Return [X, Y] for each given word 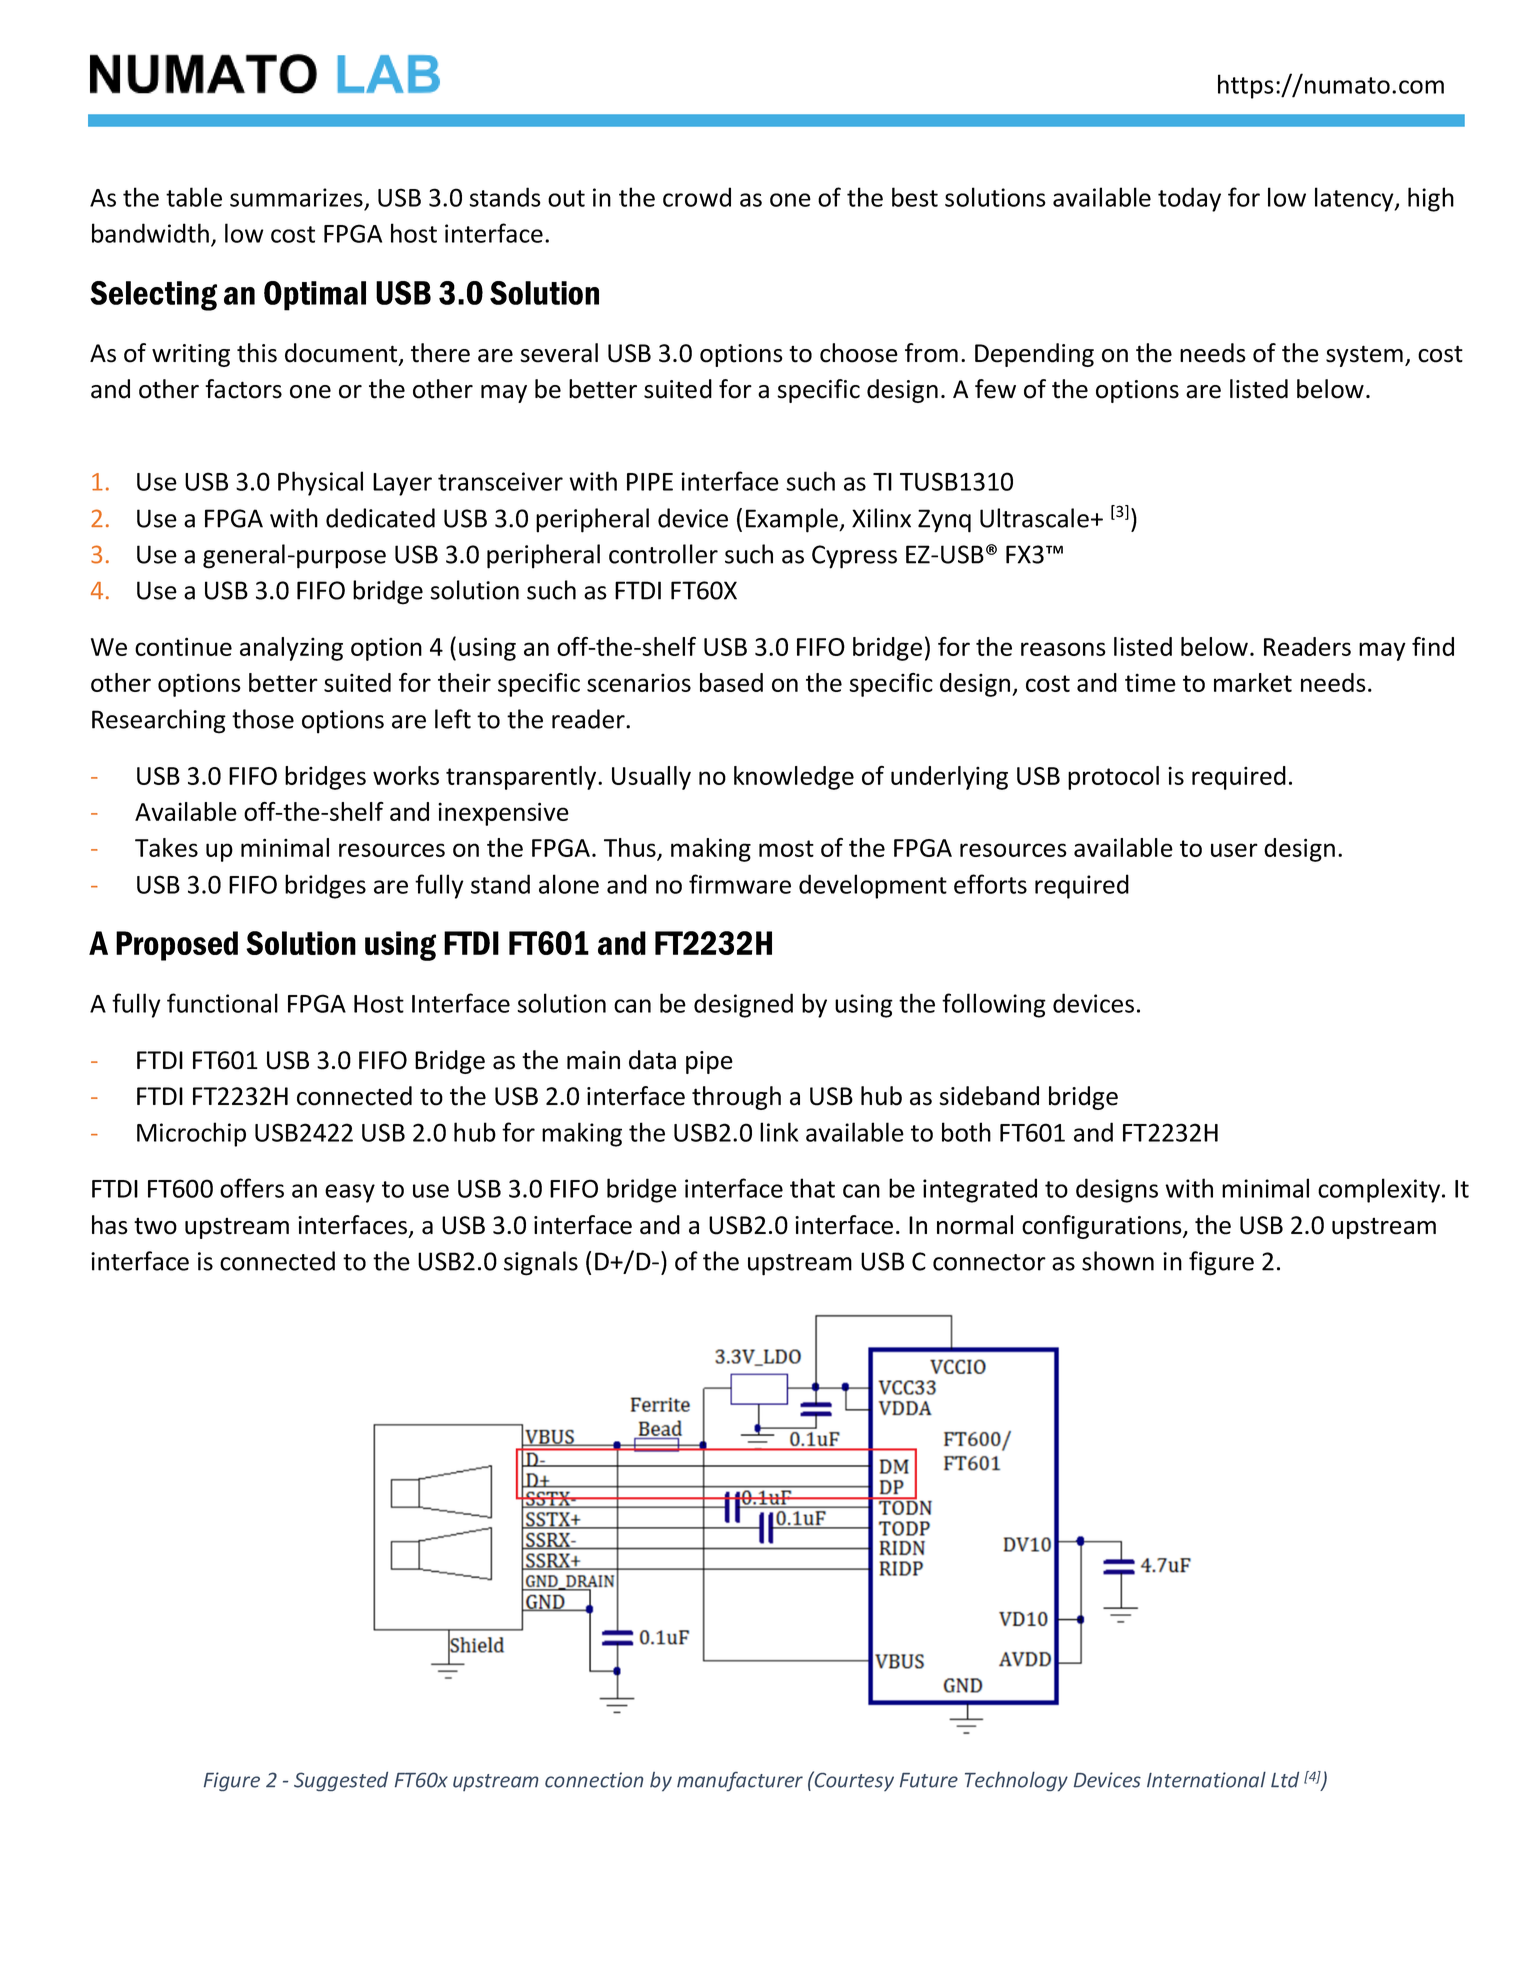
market [1253, 682]
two [155, 1226]
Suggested [341, 1781]
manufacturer [740, 1781]
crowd [697, 197]
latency [1355, 199]
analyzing [291, 649]
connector [989, 1262]
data [652, 1060]
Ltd [1285, 1779]
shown [1118, 1261]
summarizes [296, 197]
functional [222, 1003]
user [1234, 850]
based [731, 682]
